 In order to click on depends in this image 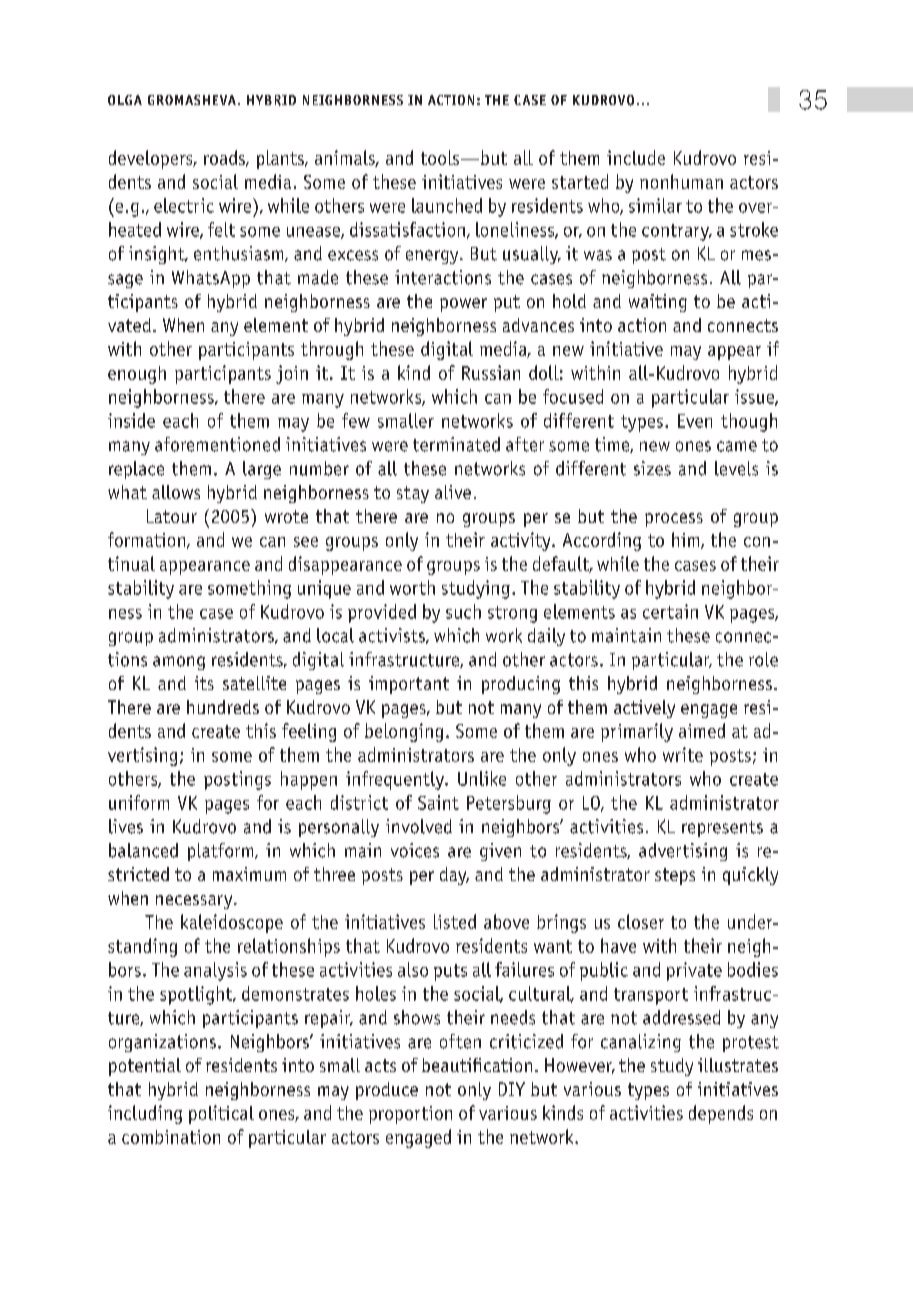, I will do `click(721, 1114)`.
